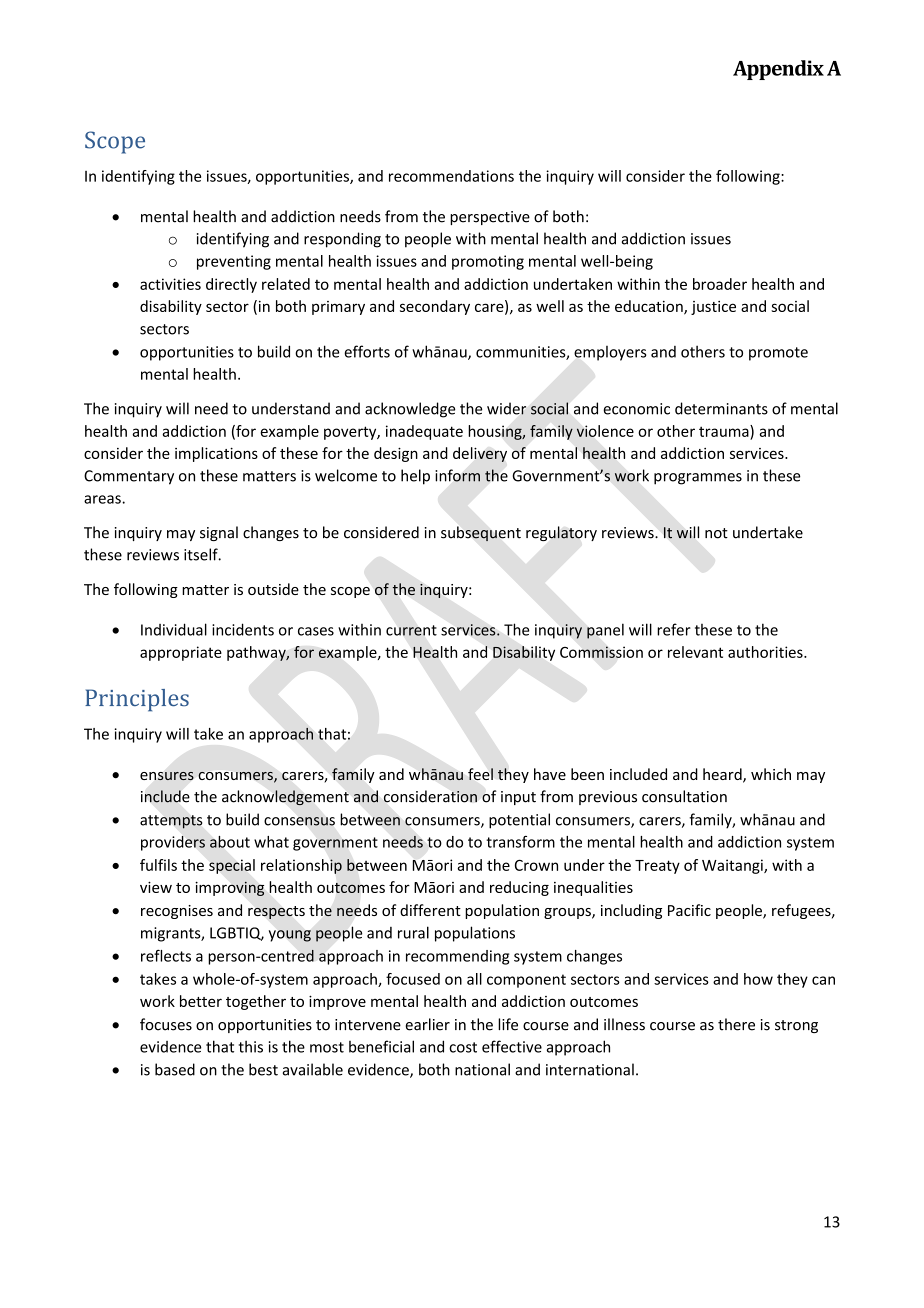 The width and height of the page is (924, 1308). Describe the element at coordinates (721, 408) in the page. I see `determinants` at that location.
